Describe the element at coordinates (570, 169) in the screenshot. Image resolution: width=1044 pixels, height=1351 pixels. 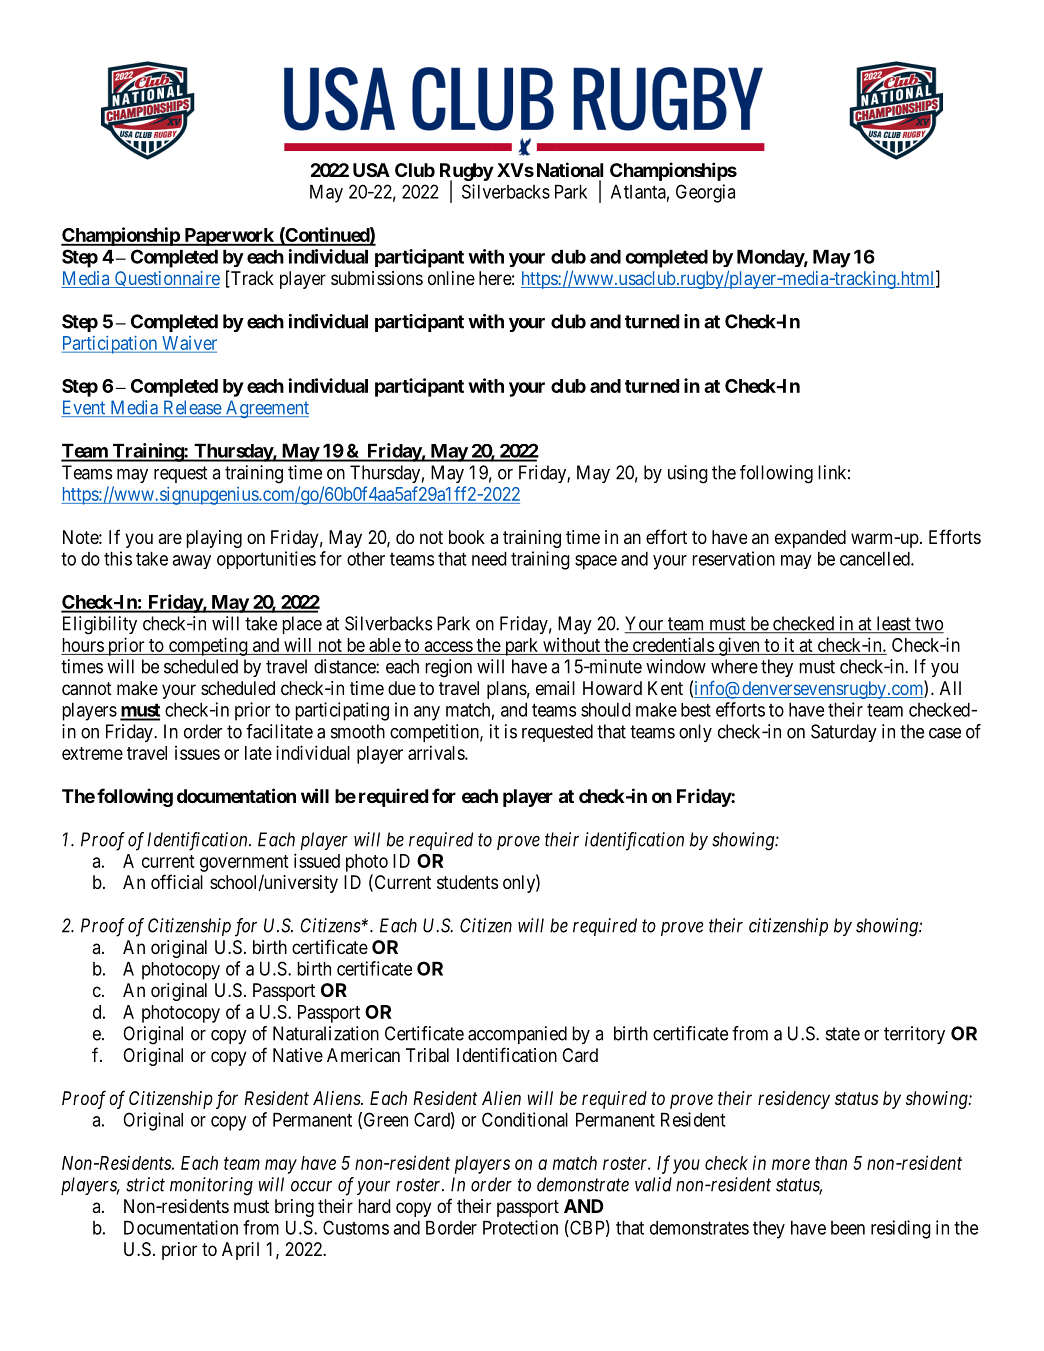
I see `National` at that location.
